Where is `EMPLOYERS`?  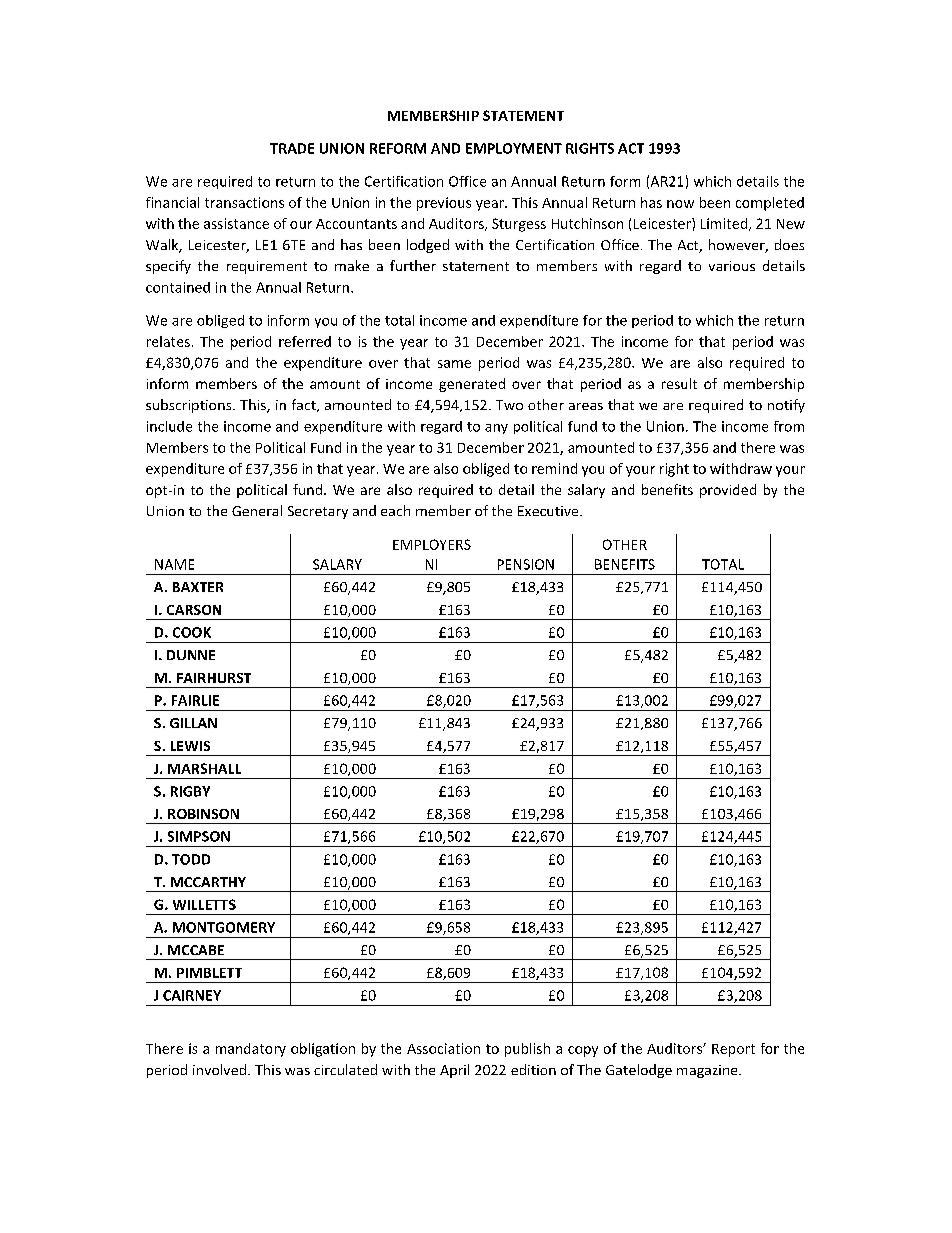
EMPLOYERS is located at coordinates (432, 544).
